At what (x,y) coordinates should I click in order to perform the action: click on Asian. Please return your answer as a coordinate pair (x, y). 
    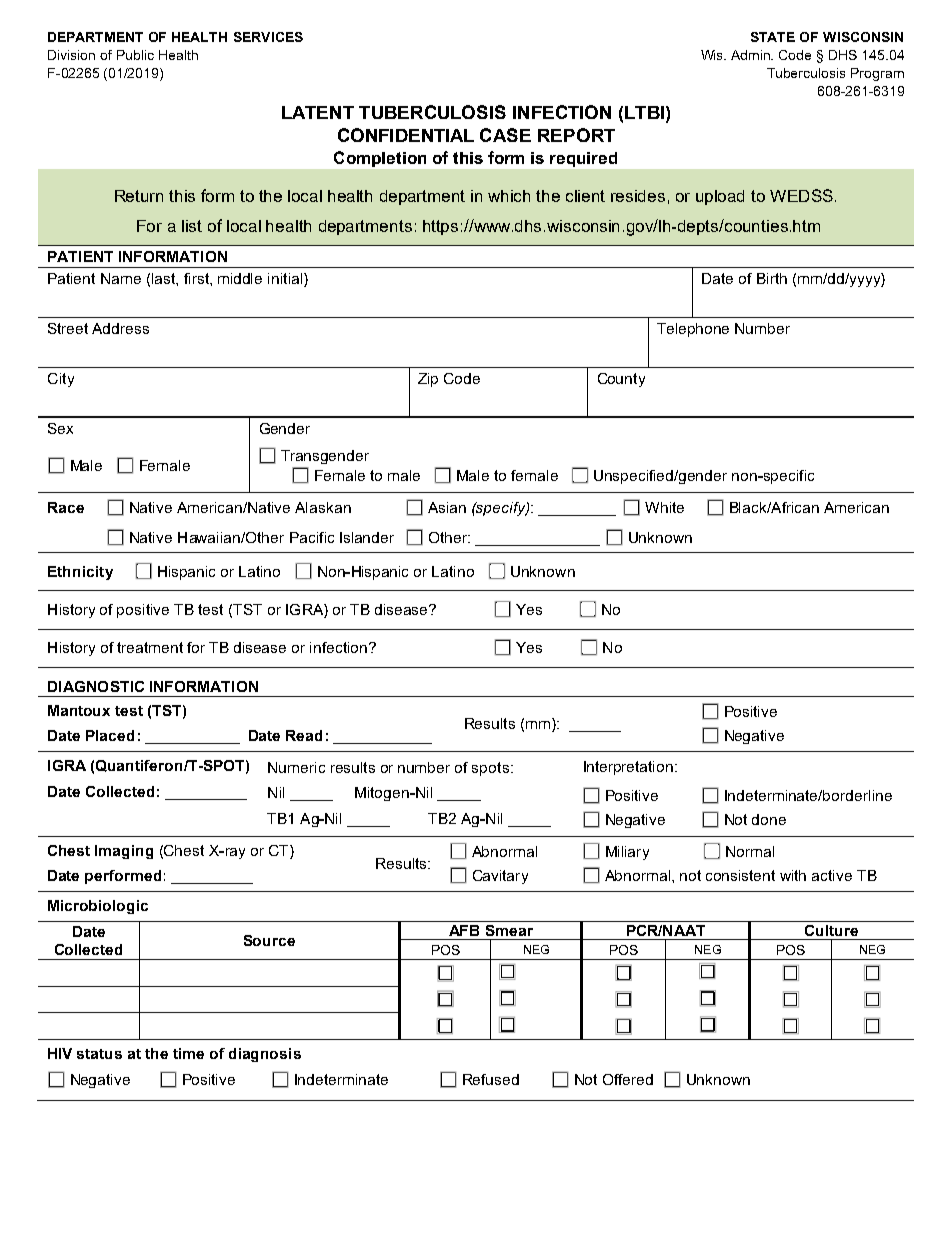
    Looking at the image, I should click on (447, 507).
